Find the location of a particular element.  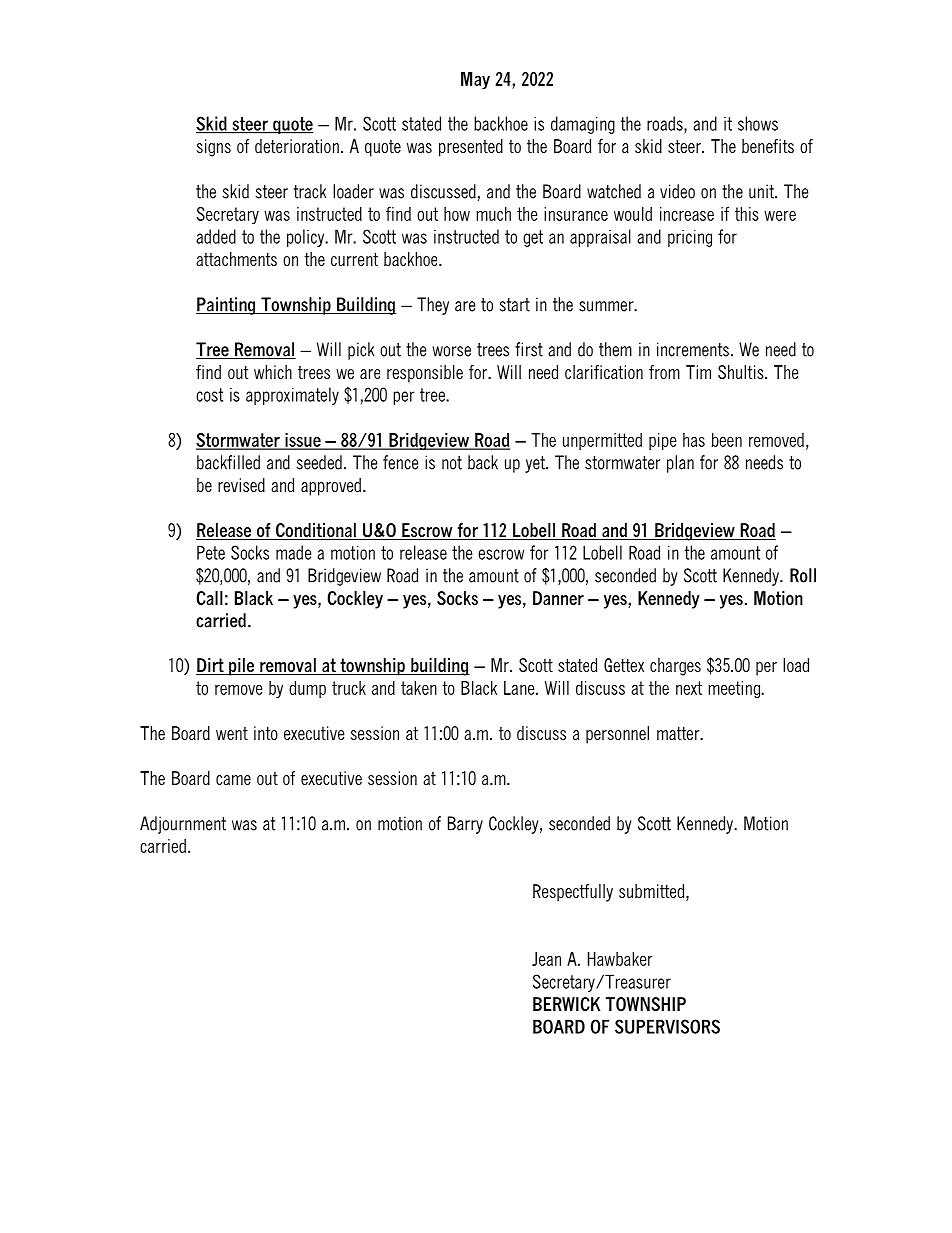

Adjournment is located at coordinates (183, 825).
